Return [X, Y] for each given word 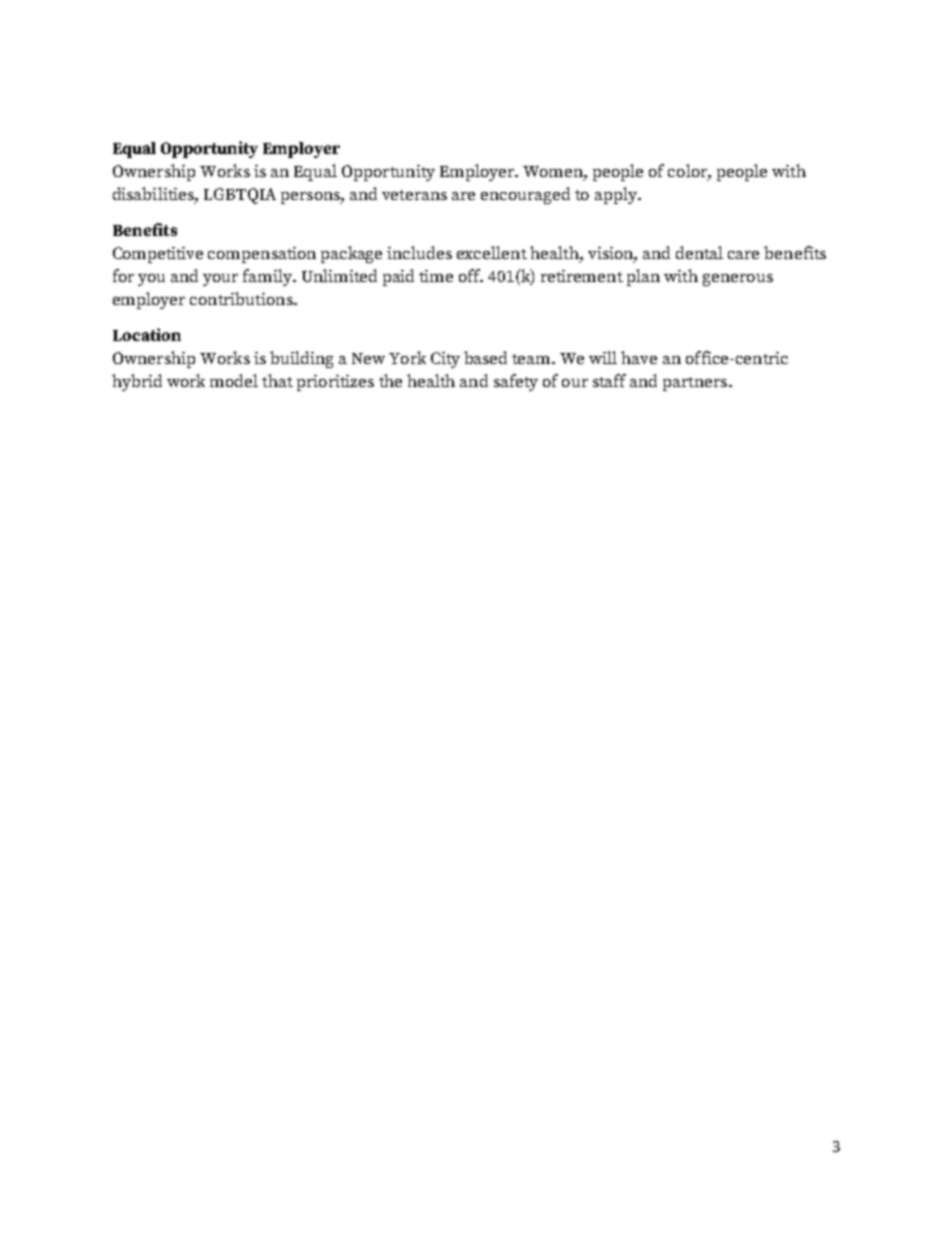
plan [643, 277]
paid [398, 277]
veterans [414, 195]
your [220, 280]
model [234, 380]
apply [617, 195]
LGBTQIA [240, 196]
